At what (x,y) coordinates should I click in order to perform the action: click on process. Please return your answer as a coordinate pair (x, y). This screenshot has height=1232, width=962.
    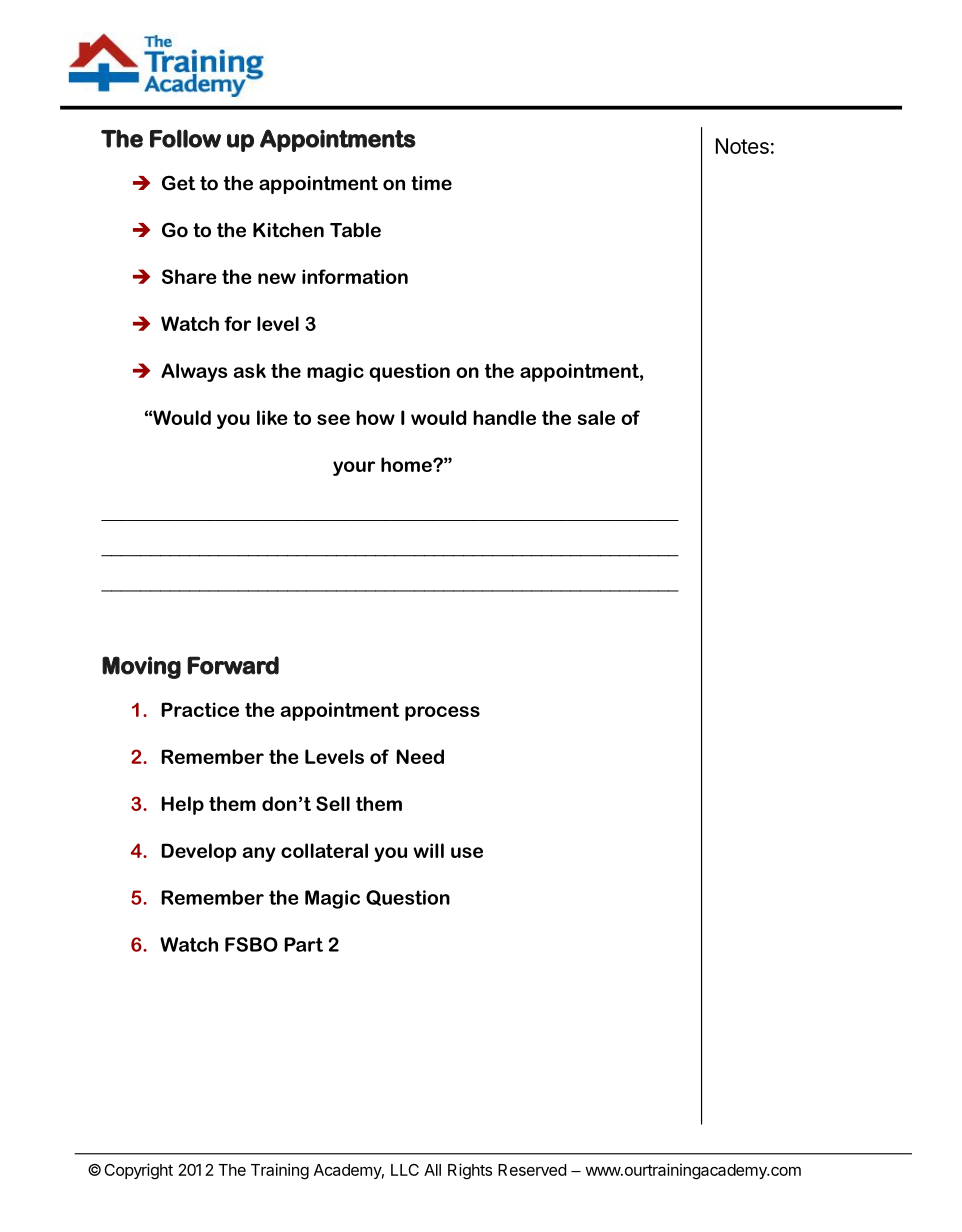
    Looking at the image, I should click on (442, 713).
